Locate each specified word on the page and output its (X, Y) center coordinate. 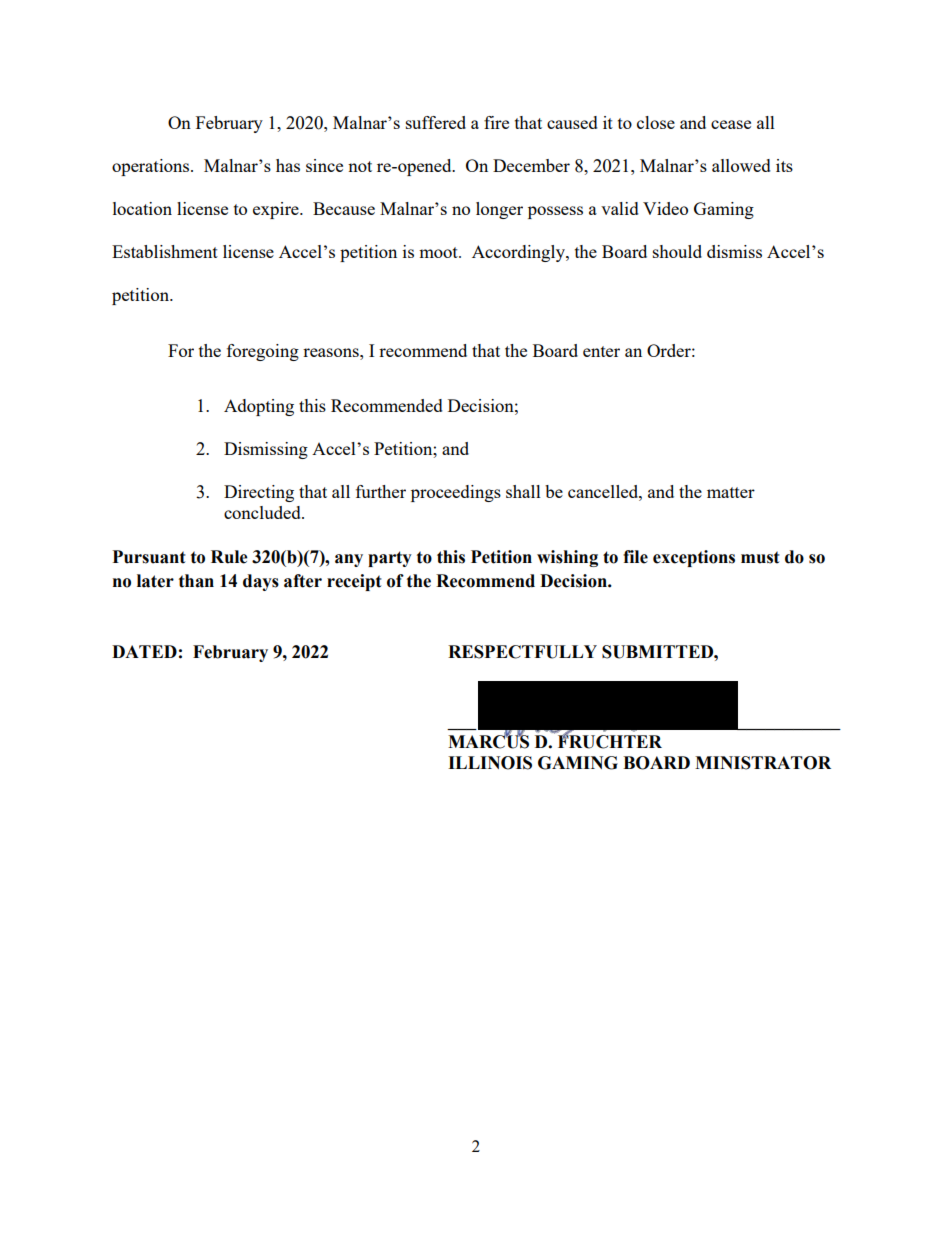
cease (731, 124)
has (288, 165)
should (677, 251)
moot (439, 252)
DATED (144, 651)
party (390, 559)
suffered (436, 122)
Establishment (165, 251)
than (196, 581)
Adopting (259, 407)
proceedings (456, 493)
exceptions (694, 558)
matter (731, 492)
